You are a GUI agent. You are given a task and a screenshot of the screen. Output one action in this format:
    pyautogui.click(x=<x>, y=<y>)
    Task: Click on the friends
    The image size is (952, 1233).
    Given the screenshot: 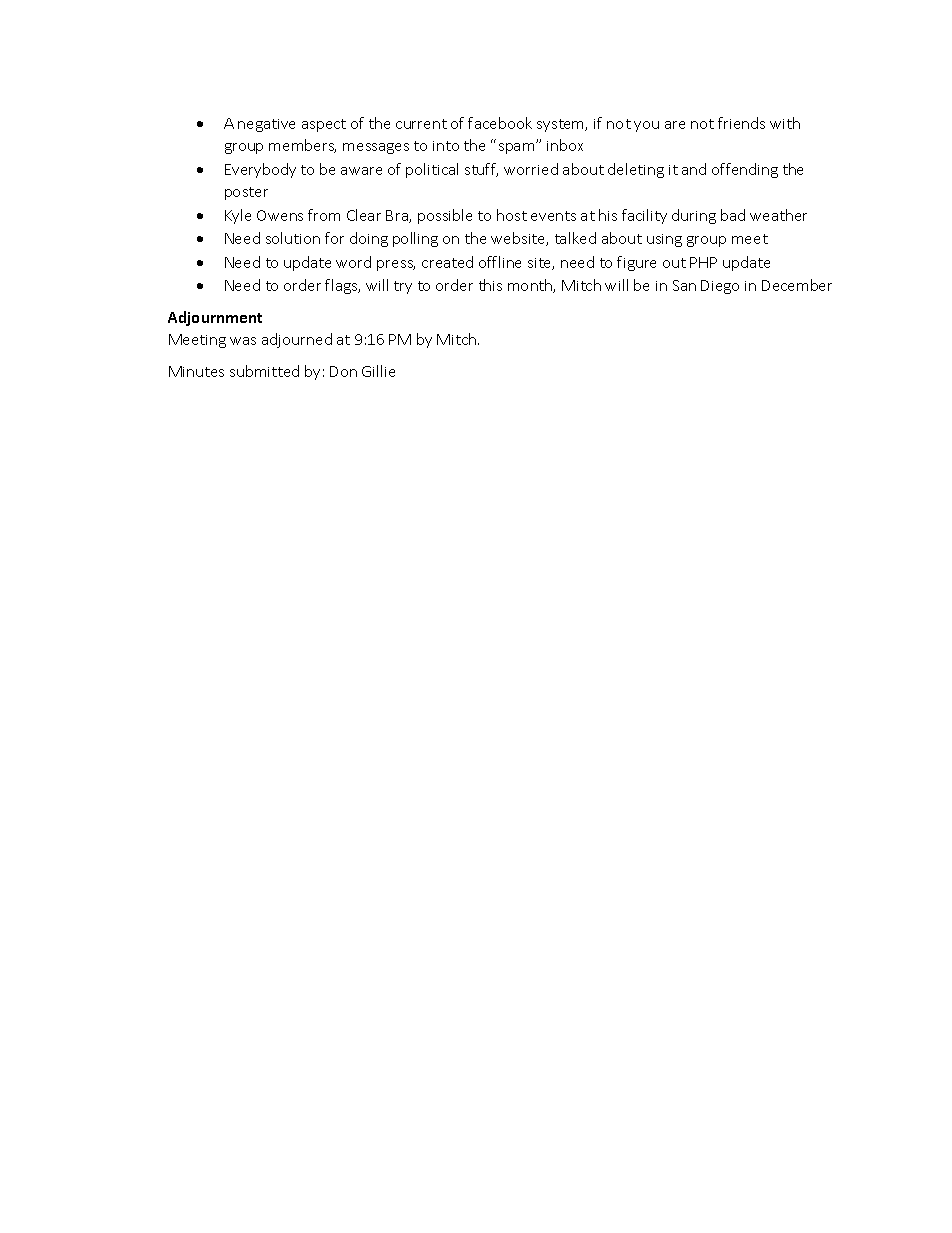 What is the action you would take?
    pyautogui.click(x=741, y=123)
